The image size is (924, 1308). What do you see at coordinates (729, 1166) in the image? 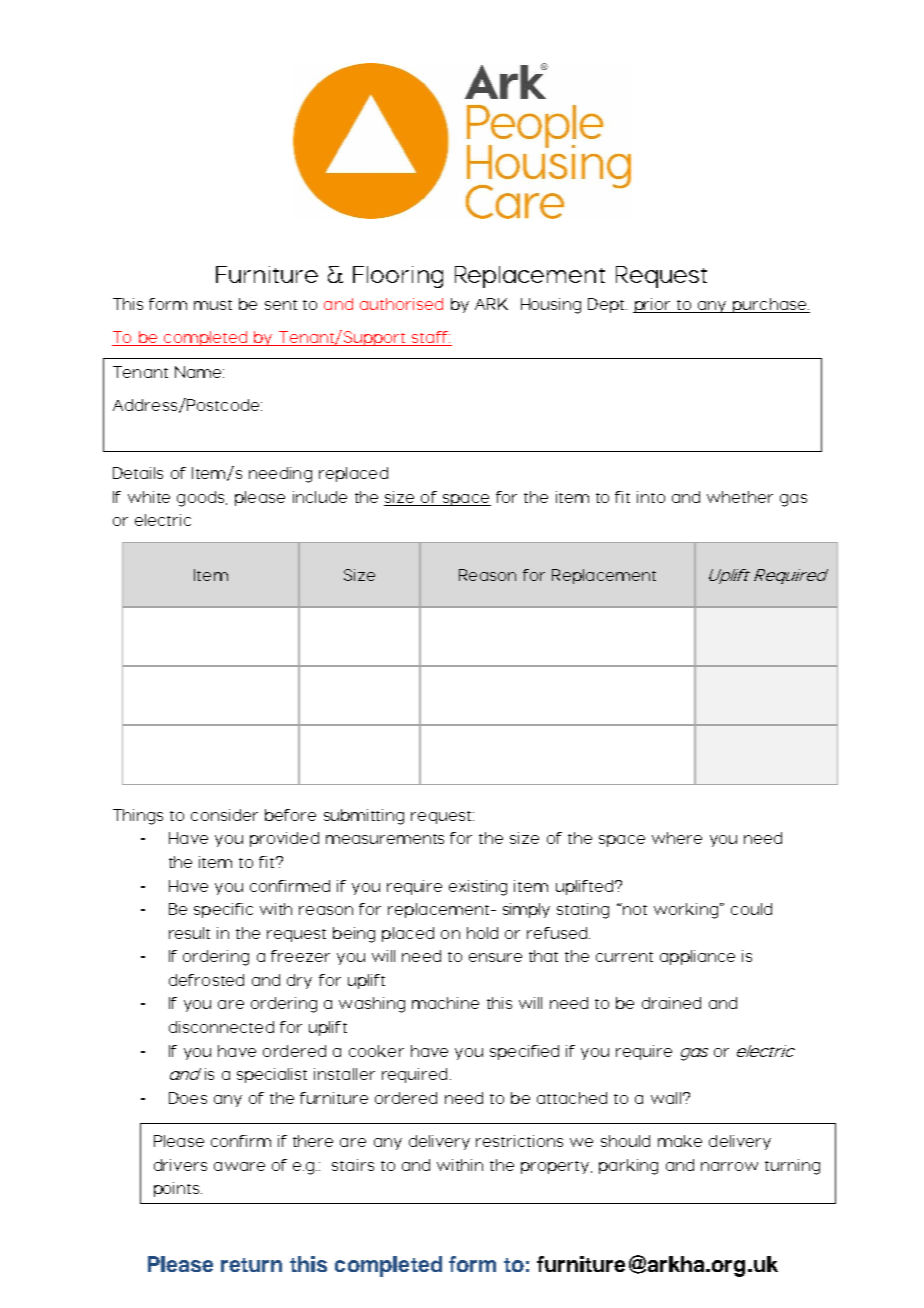
I see `narrow` at bounding box center [729, 1166].
